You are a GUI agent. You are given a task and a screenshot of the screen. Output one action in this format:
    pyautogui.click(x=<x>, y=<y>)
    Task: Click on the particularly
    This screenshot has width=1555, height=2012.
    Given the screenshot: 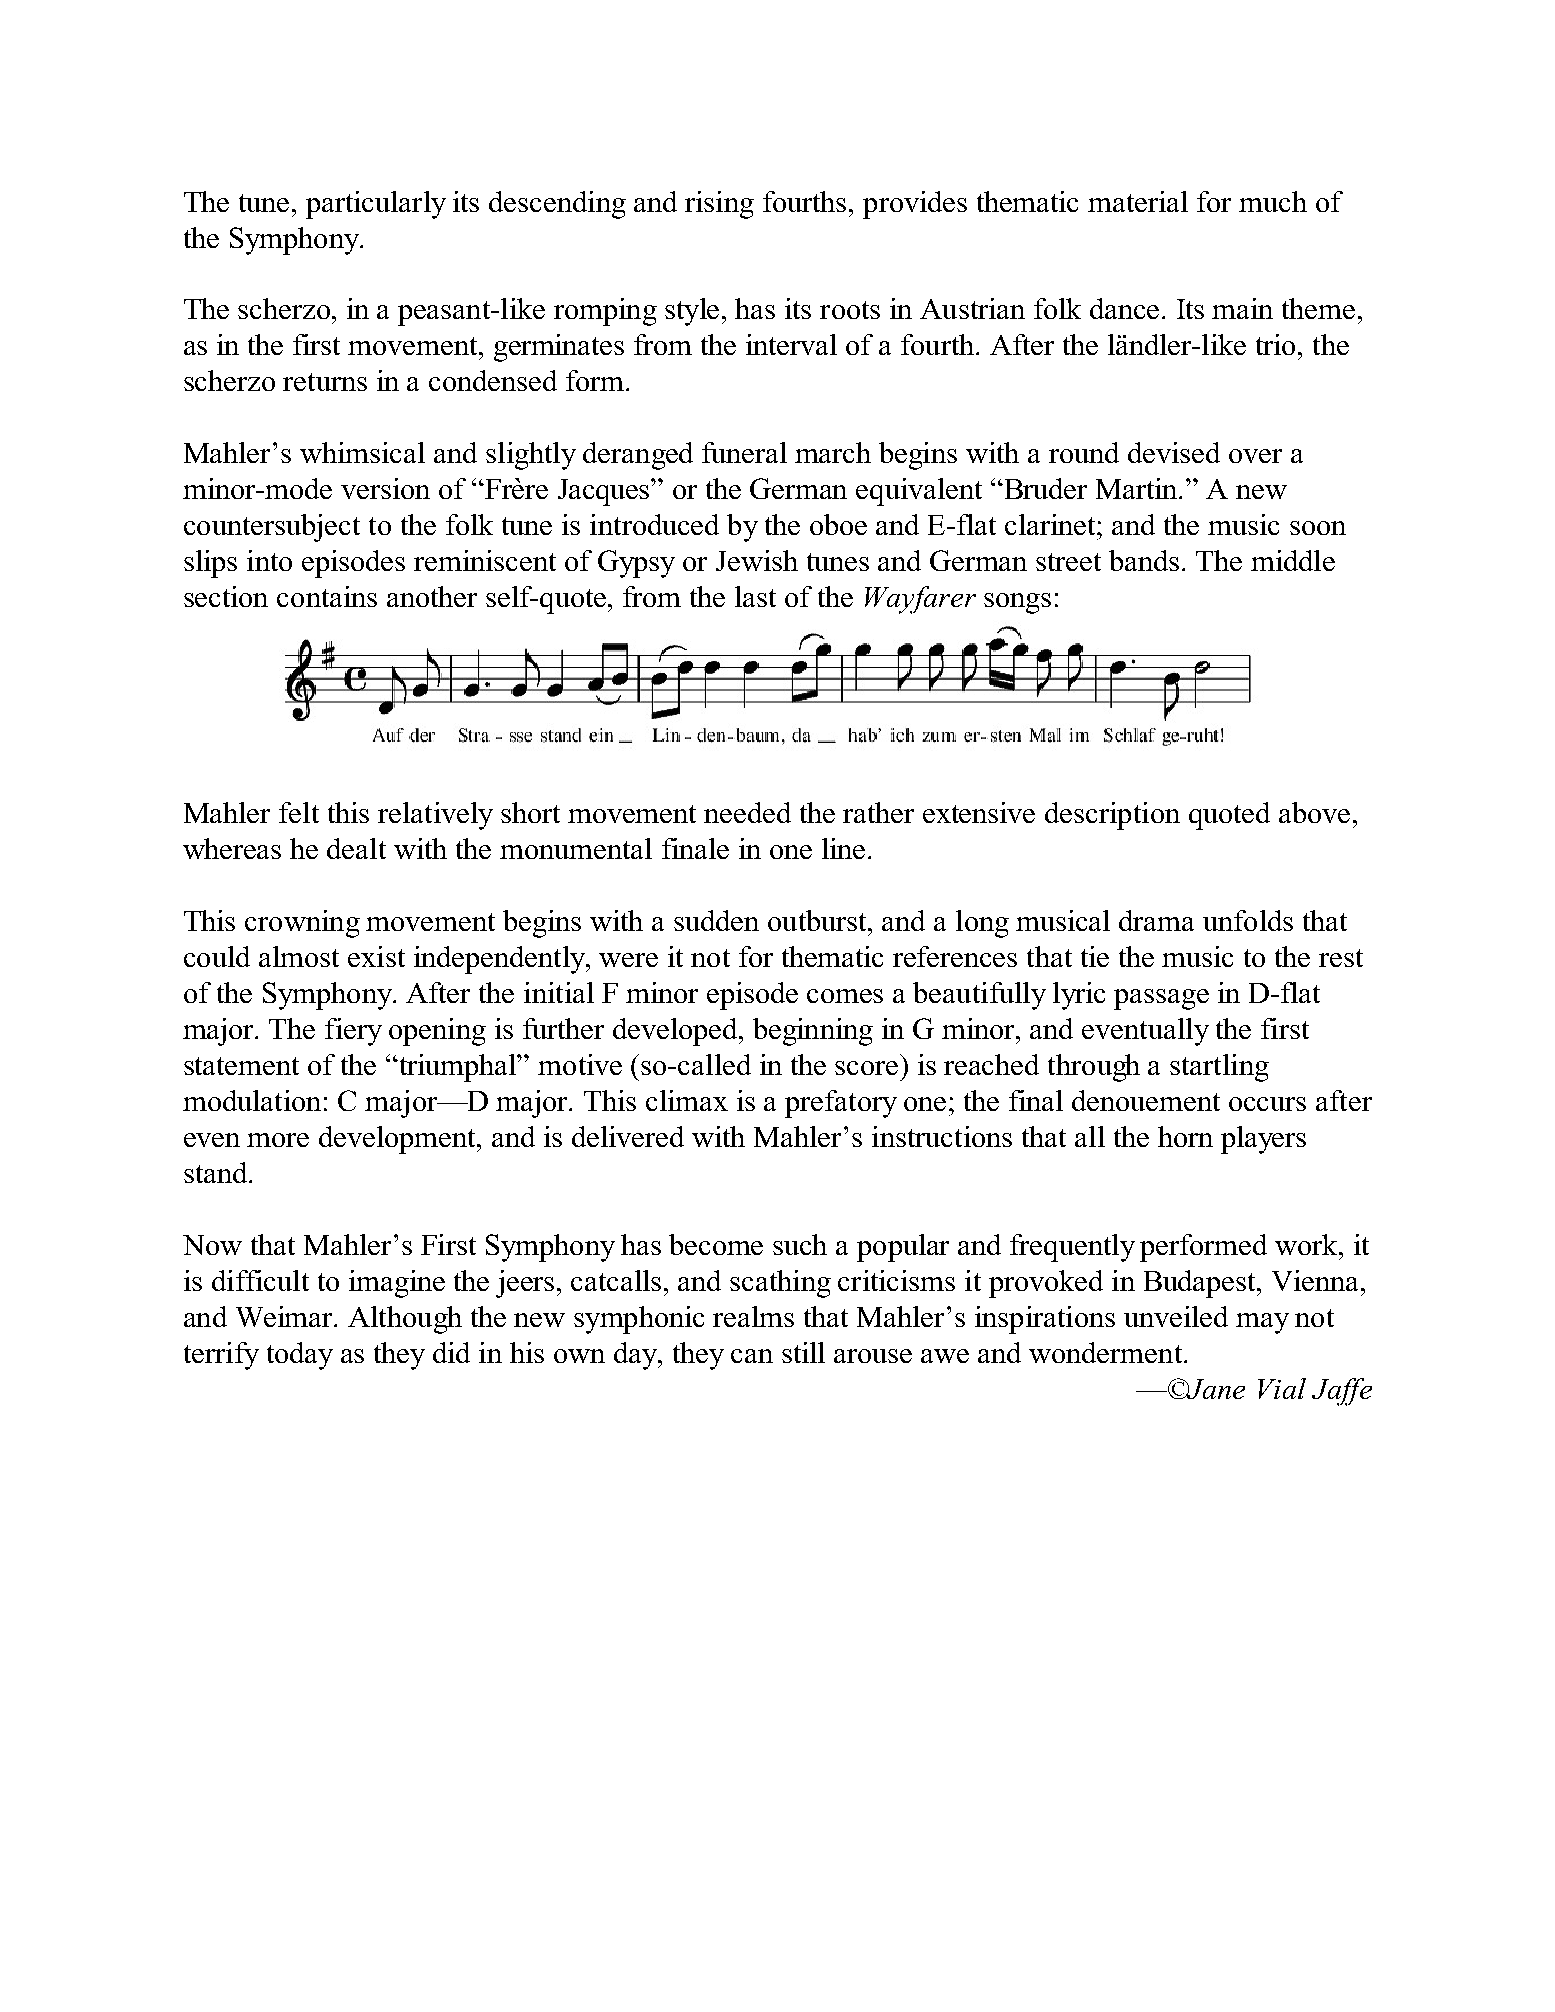 What is the action you would take?
    pyautogui.click(x=376, y=205)
